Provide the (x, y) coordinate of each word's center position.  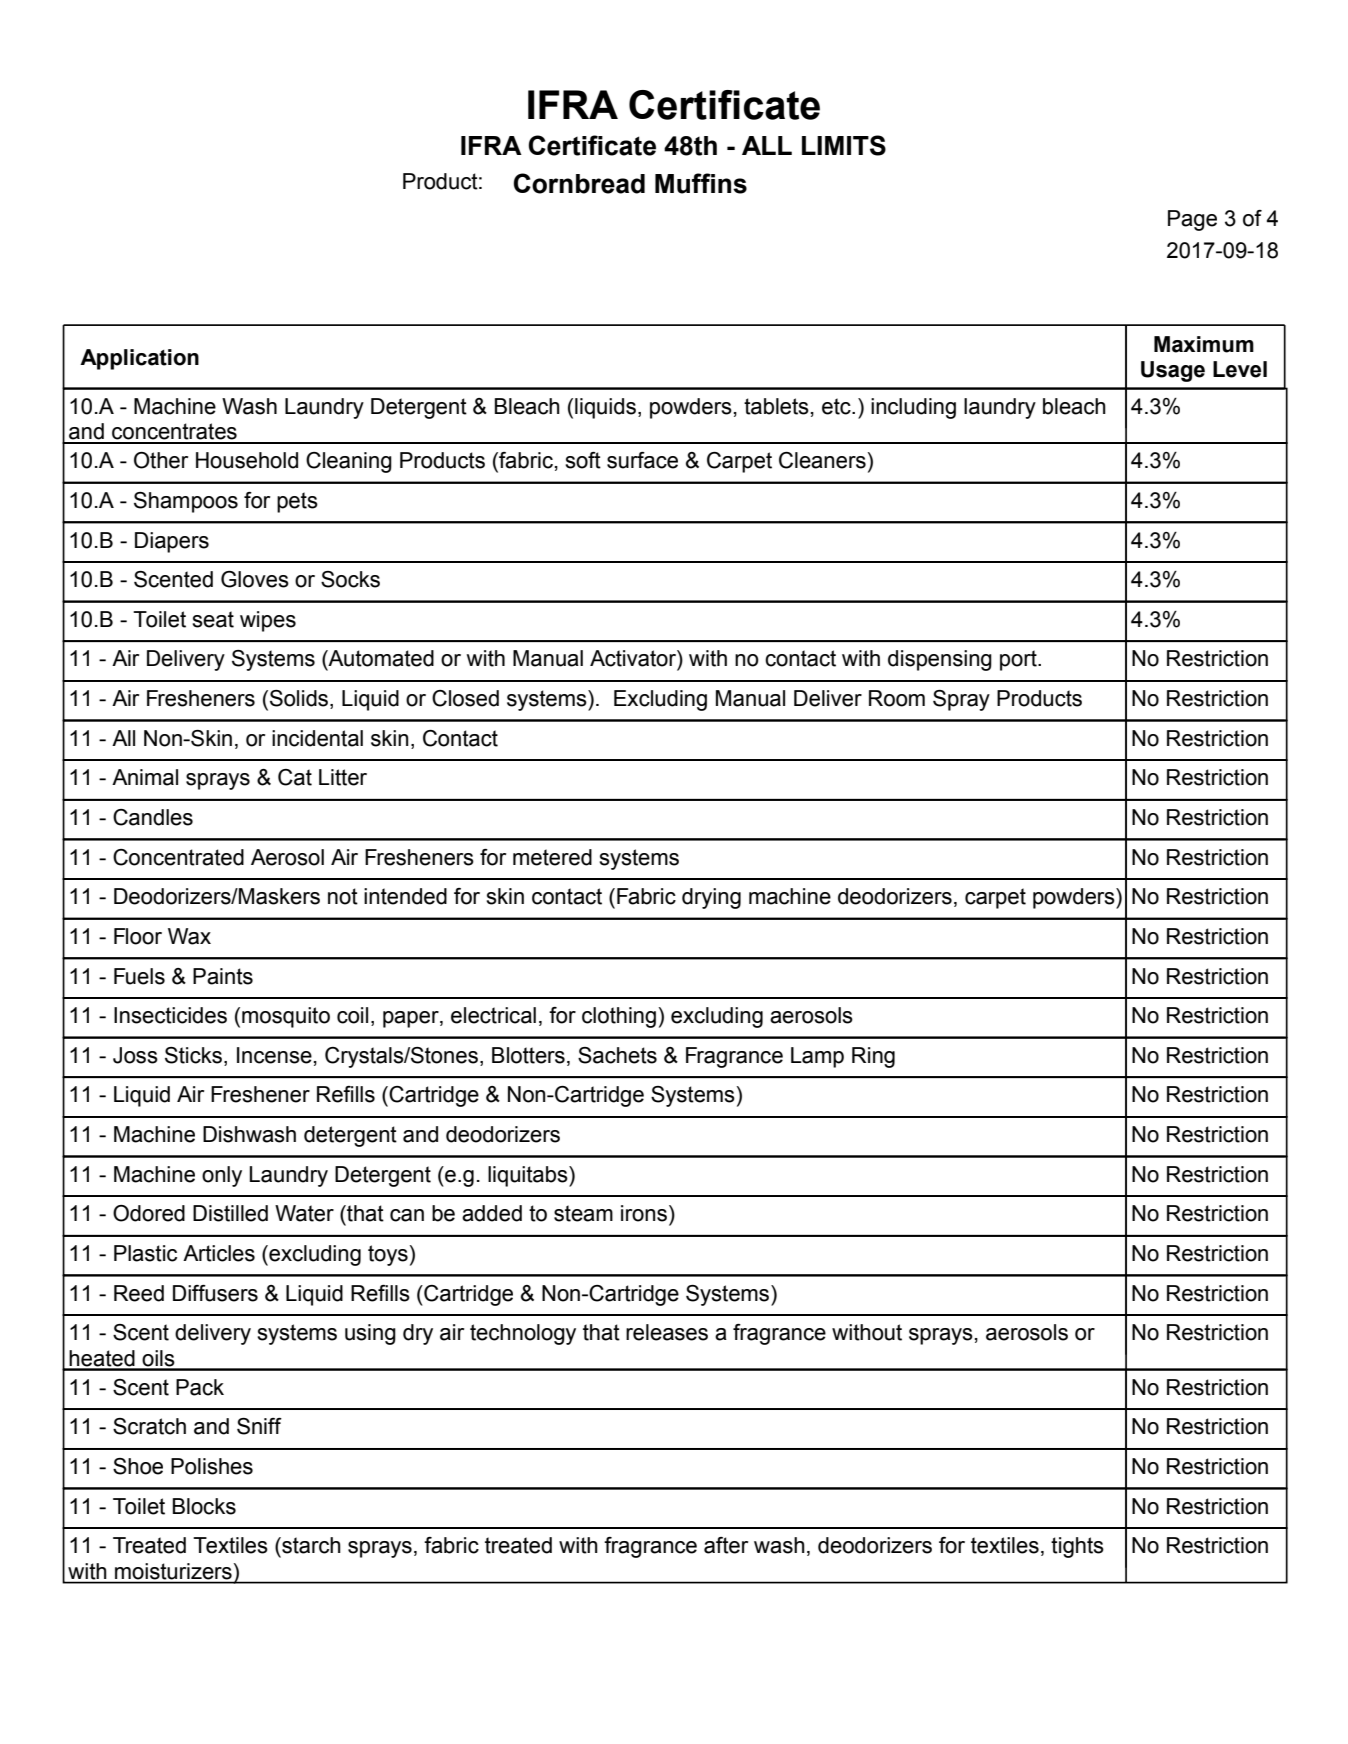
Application (139, 359)
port (1019, 660)
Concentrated (178, 857)
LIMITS (844, 145)
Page (1192, 220)
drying (711, 898)
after (726, 1545)
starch (310, 1545)
